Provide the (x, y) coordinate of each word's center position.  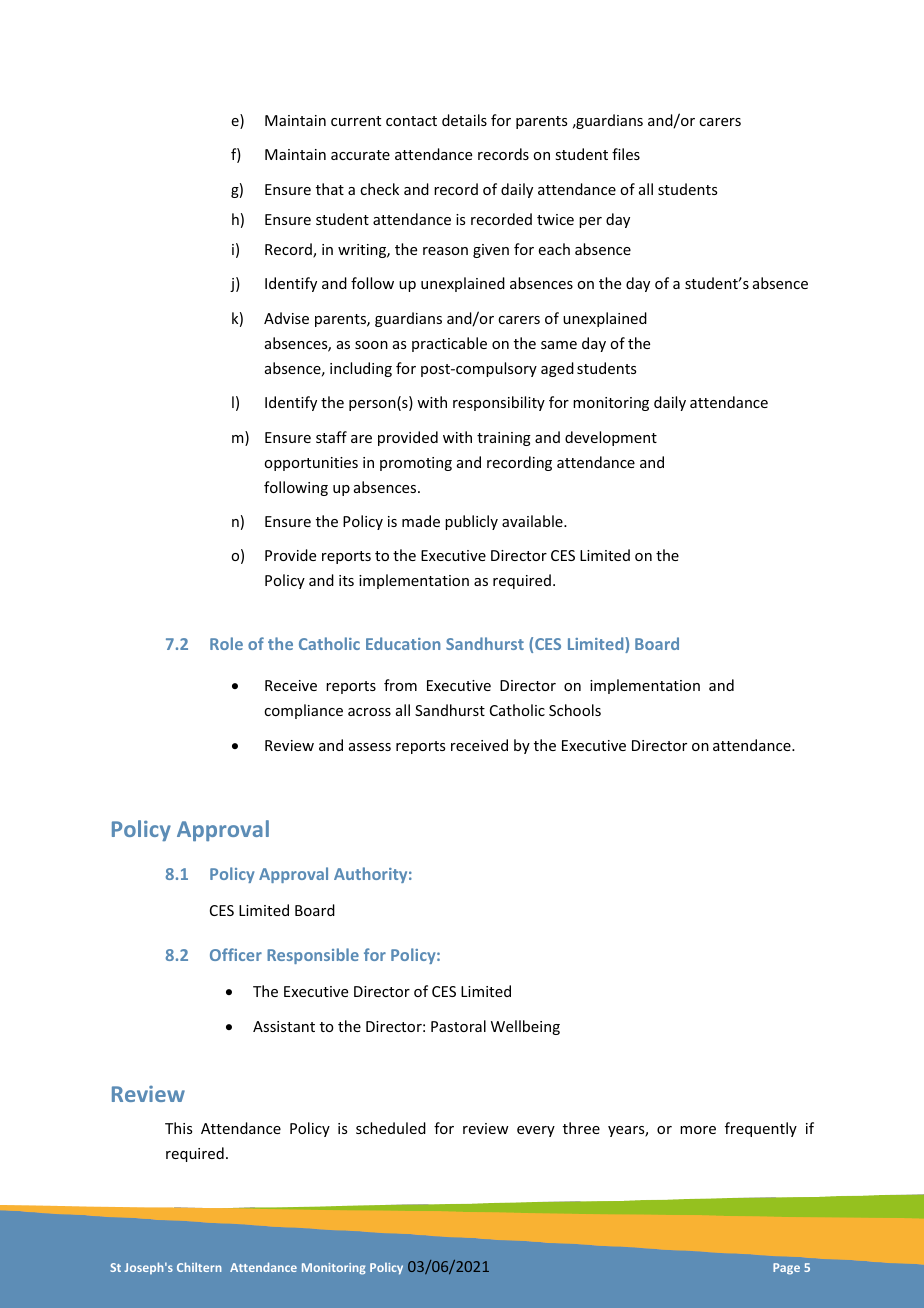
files (626, 154)
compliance (303, 711)
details (464, 120)
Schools (575, 710)
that (330, 189)
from (400, 685)
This (178, 1128)
